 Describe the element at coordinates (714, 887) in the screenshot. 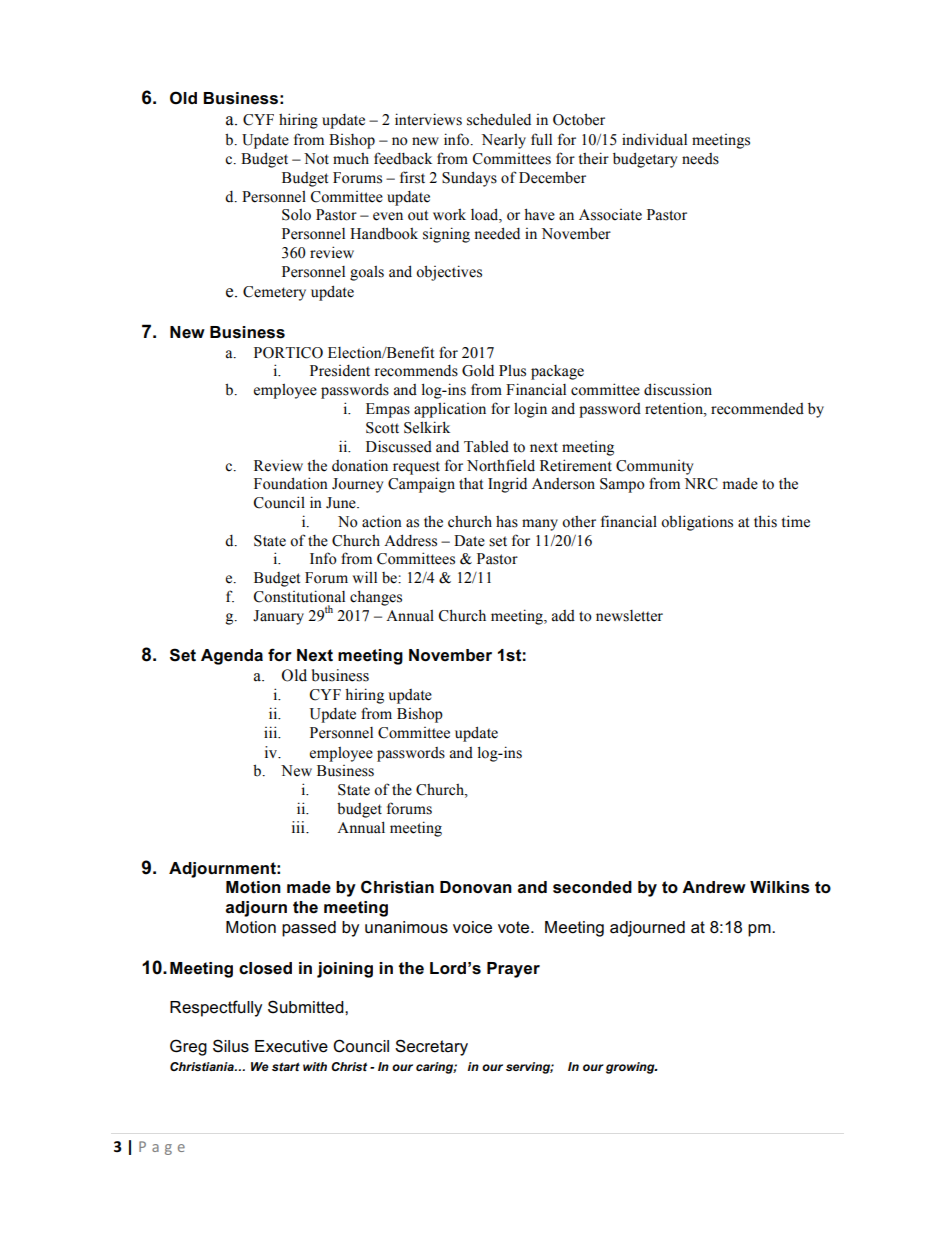

I see `Andrew` at that location.
